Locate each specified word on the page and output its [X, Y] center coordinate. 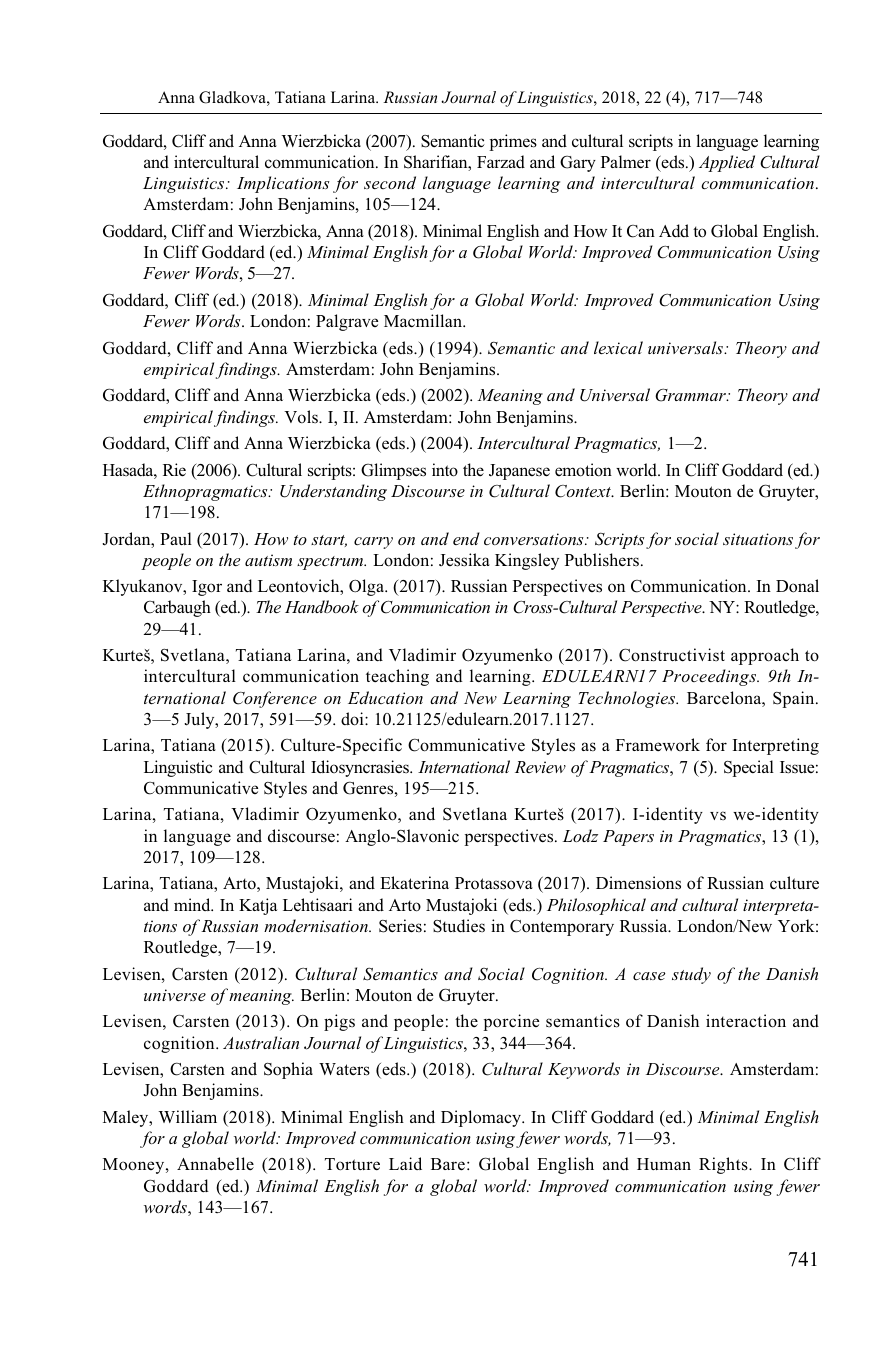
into [445, 470]
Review [540, 767]
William [187, 1116]
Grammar [691, 395]
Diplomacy [482, 1118]
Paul [176, 538]
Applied [727, 163]
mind [193, 904]
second [390, 182]
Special [749, 768]
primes [513, 142]
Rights [724, 1165]
